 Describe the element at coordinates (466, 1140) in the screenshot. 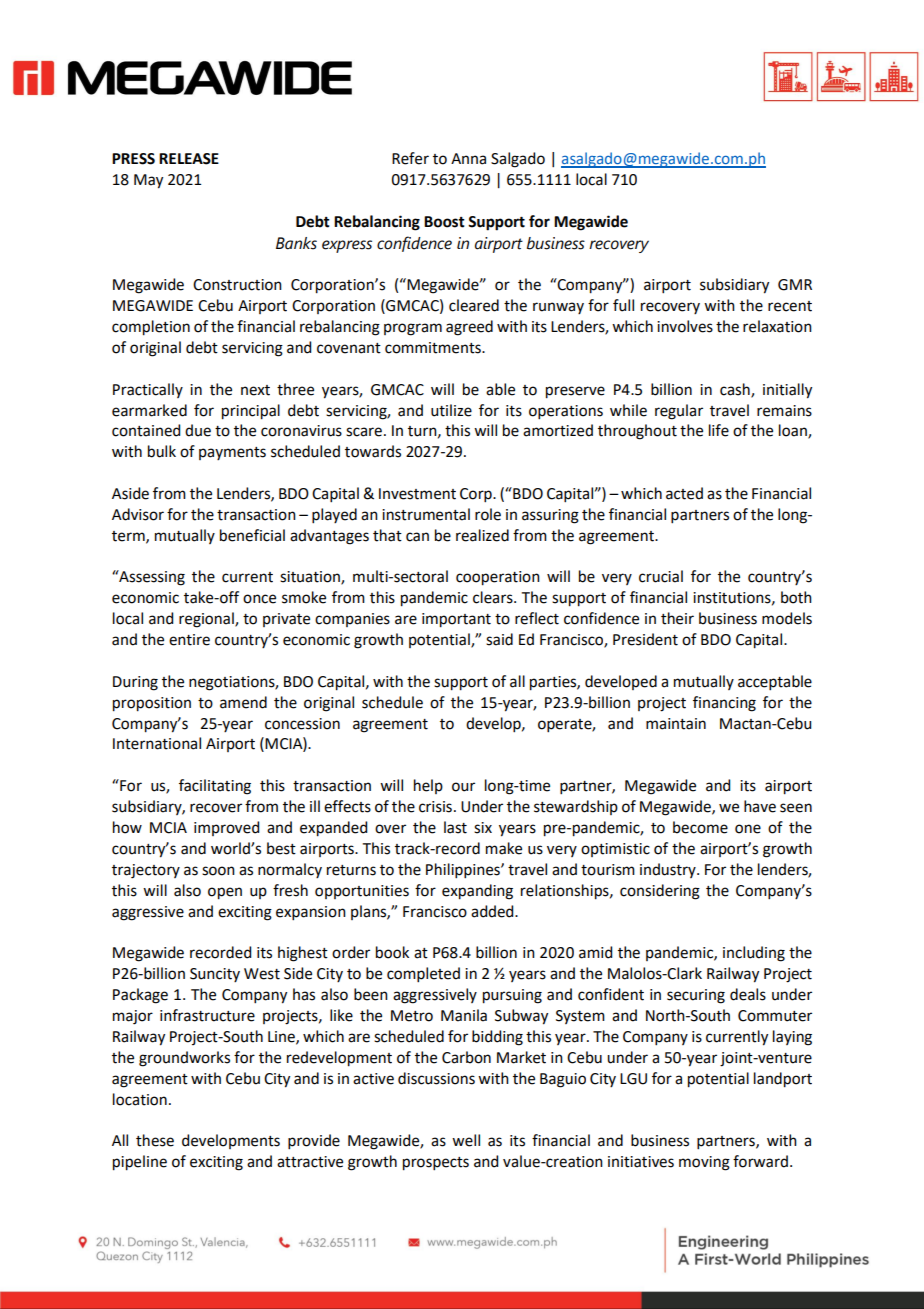

I see `well` at that location.
